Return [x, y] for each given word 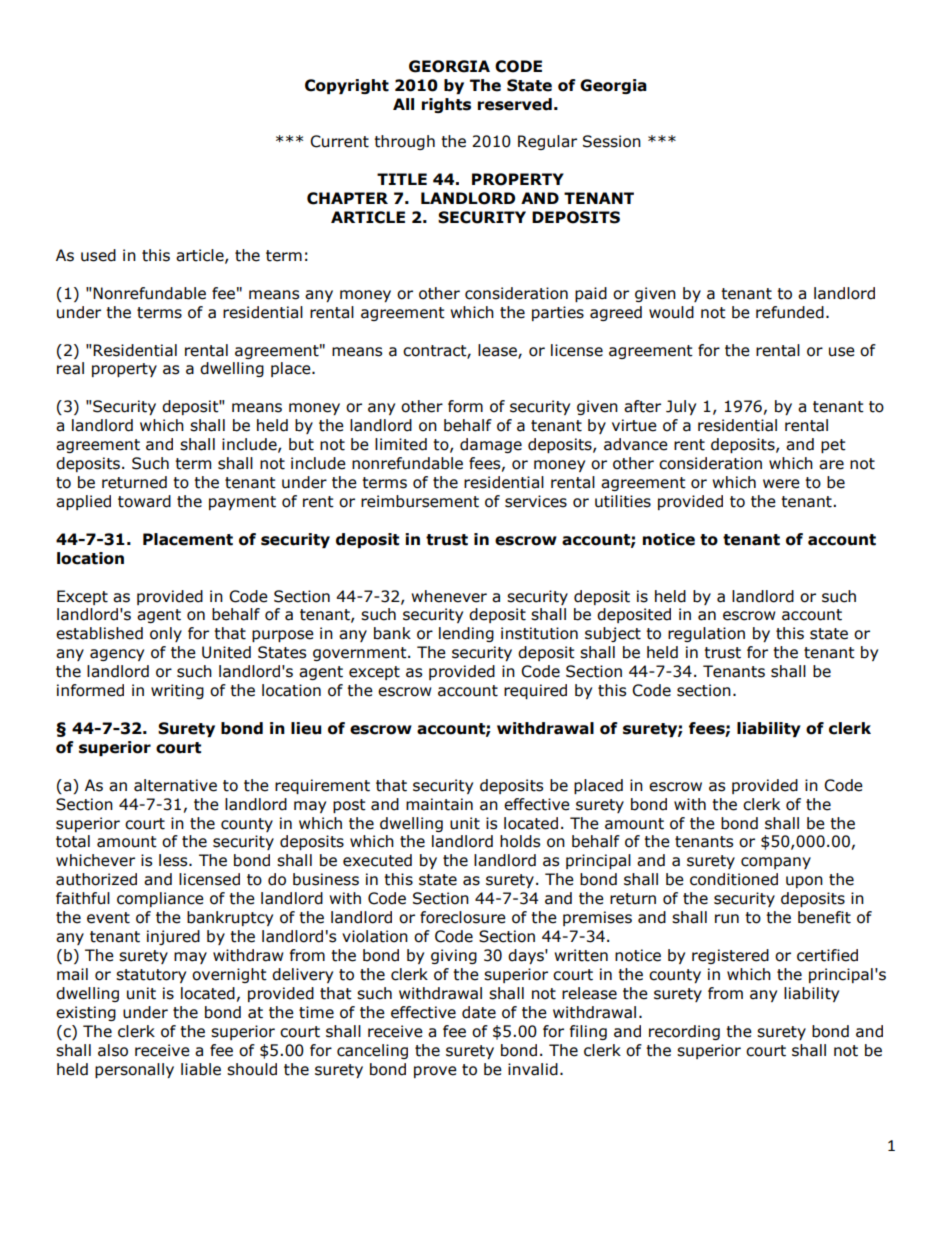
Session [612, 141]
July [681, 407]
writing [177, 691]
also [113, 1050]
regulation [706, 634]
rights [446, 105]
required [535, 691]
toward [144, 501]
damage [491, 445]
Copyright [347, 86]
